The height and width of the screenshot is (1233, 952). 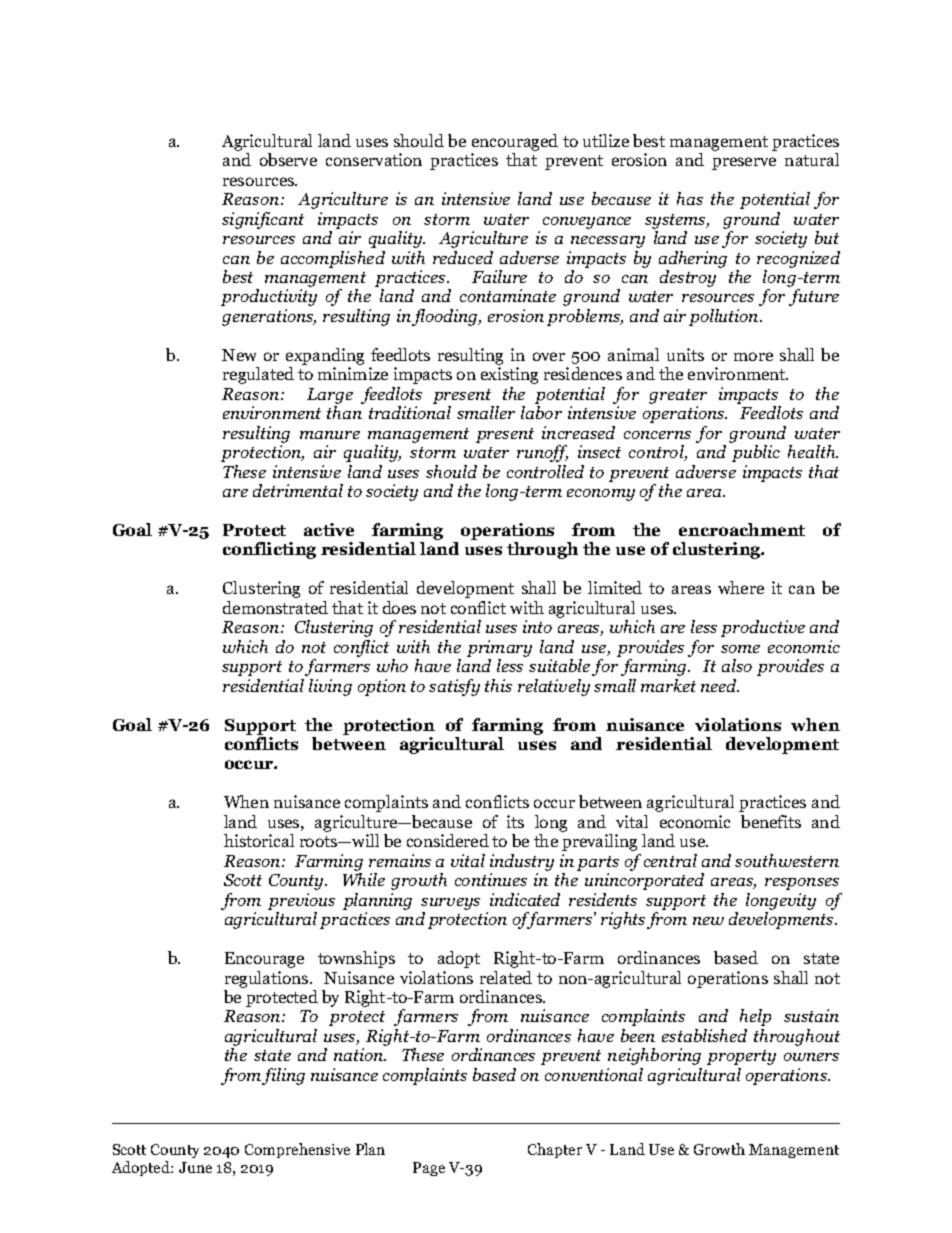 I want to click on primary, so click(x=499, y=648).
